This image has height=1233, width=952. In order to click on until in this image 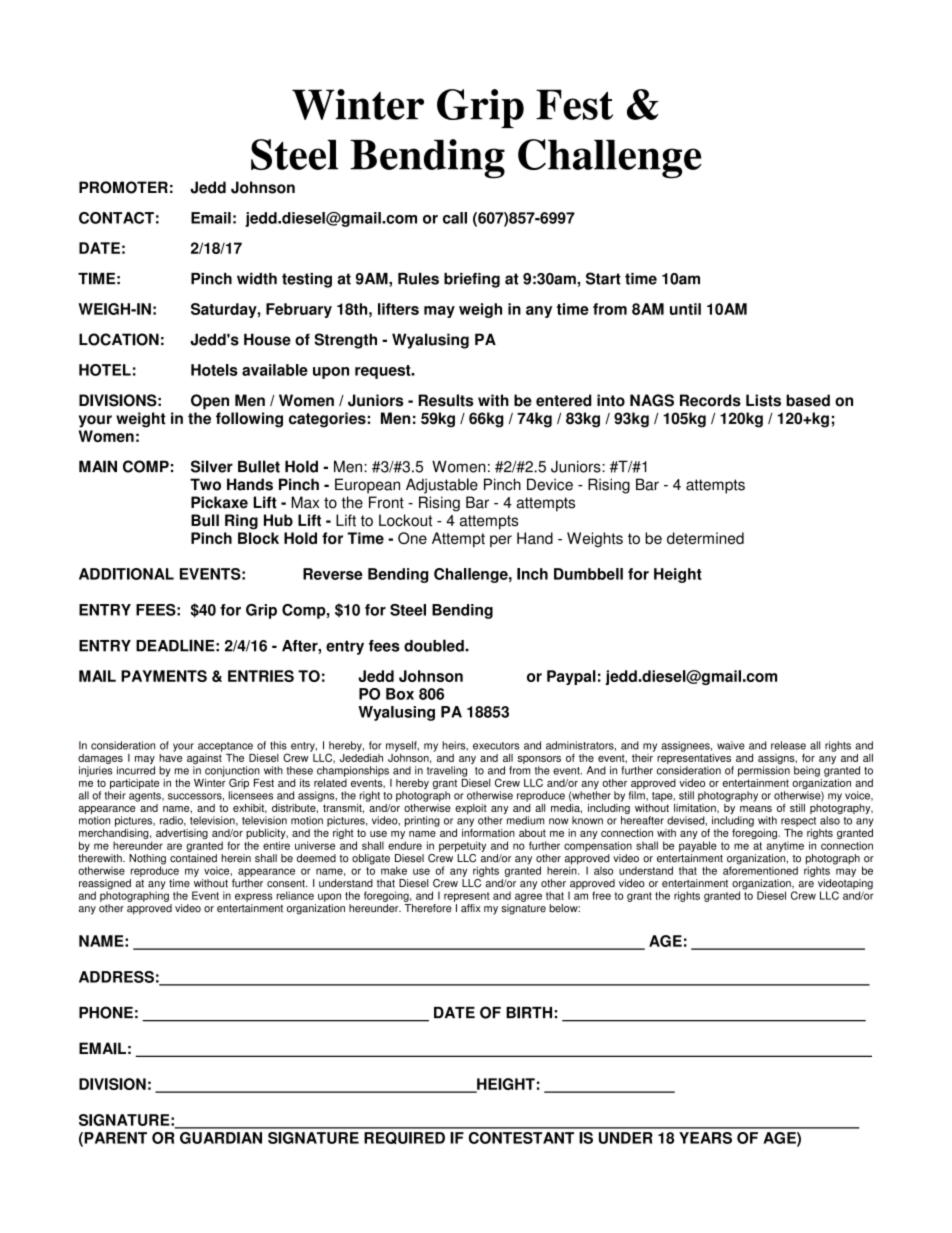, I will do `click(685, 309)`.
